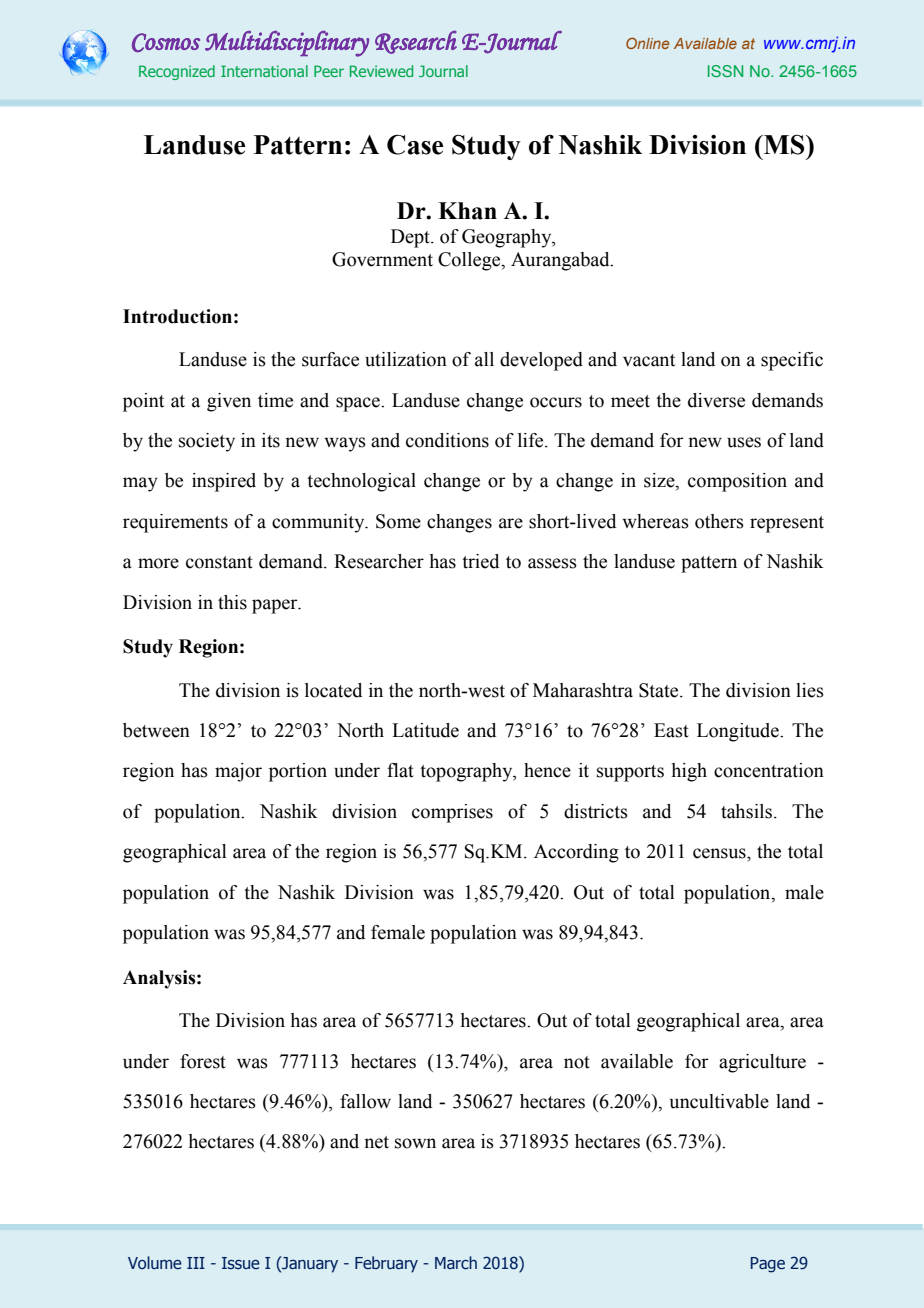 The image size is (924, 1308). Describe the element at coordinates (219, 562) in the screenshot. I see `constant` at that location.
